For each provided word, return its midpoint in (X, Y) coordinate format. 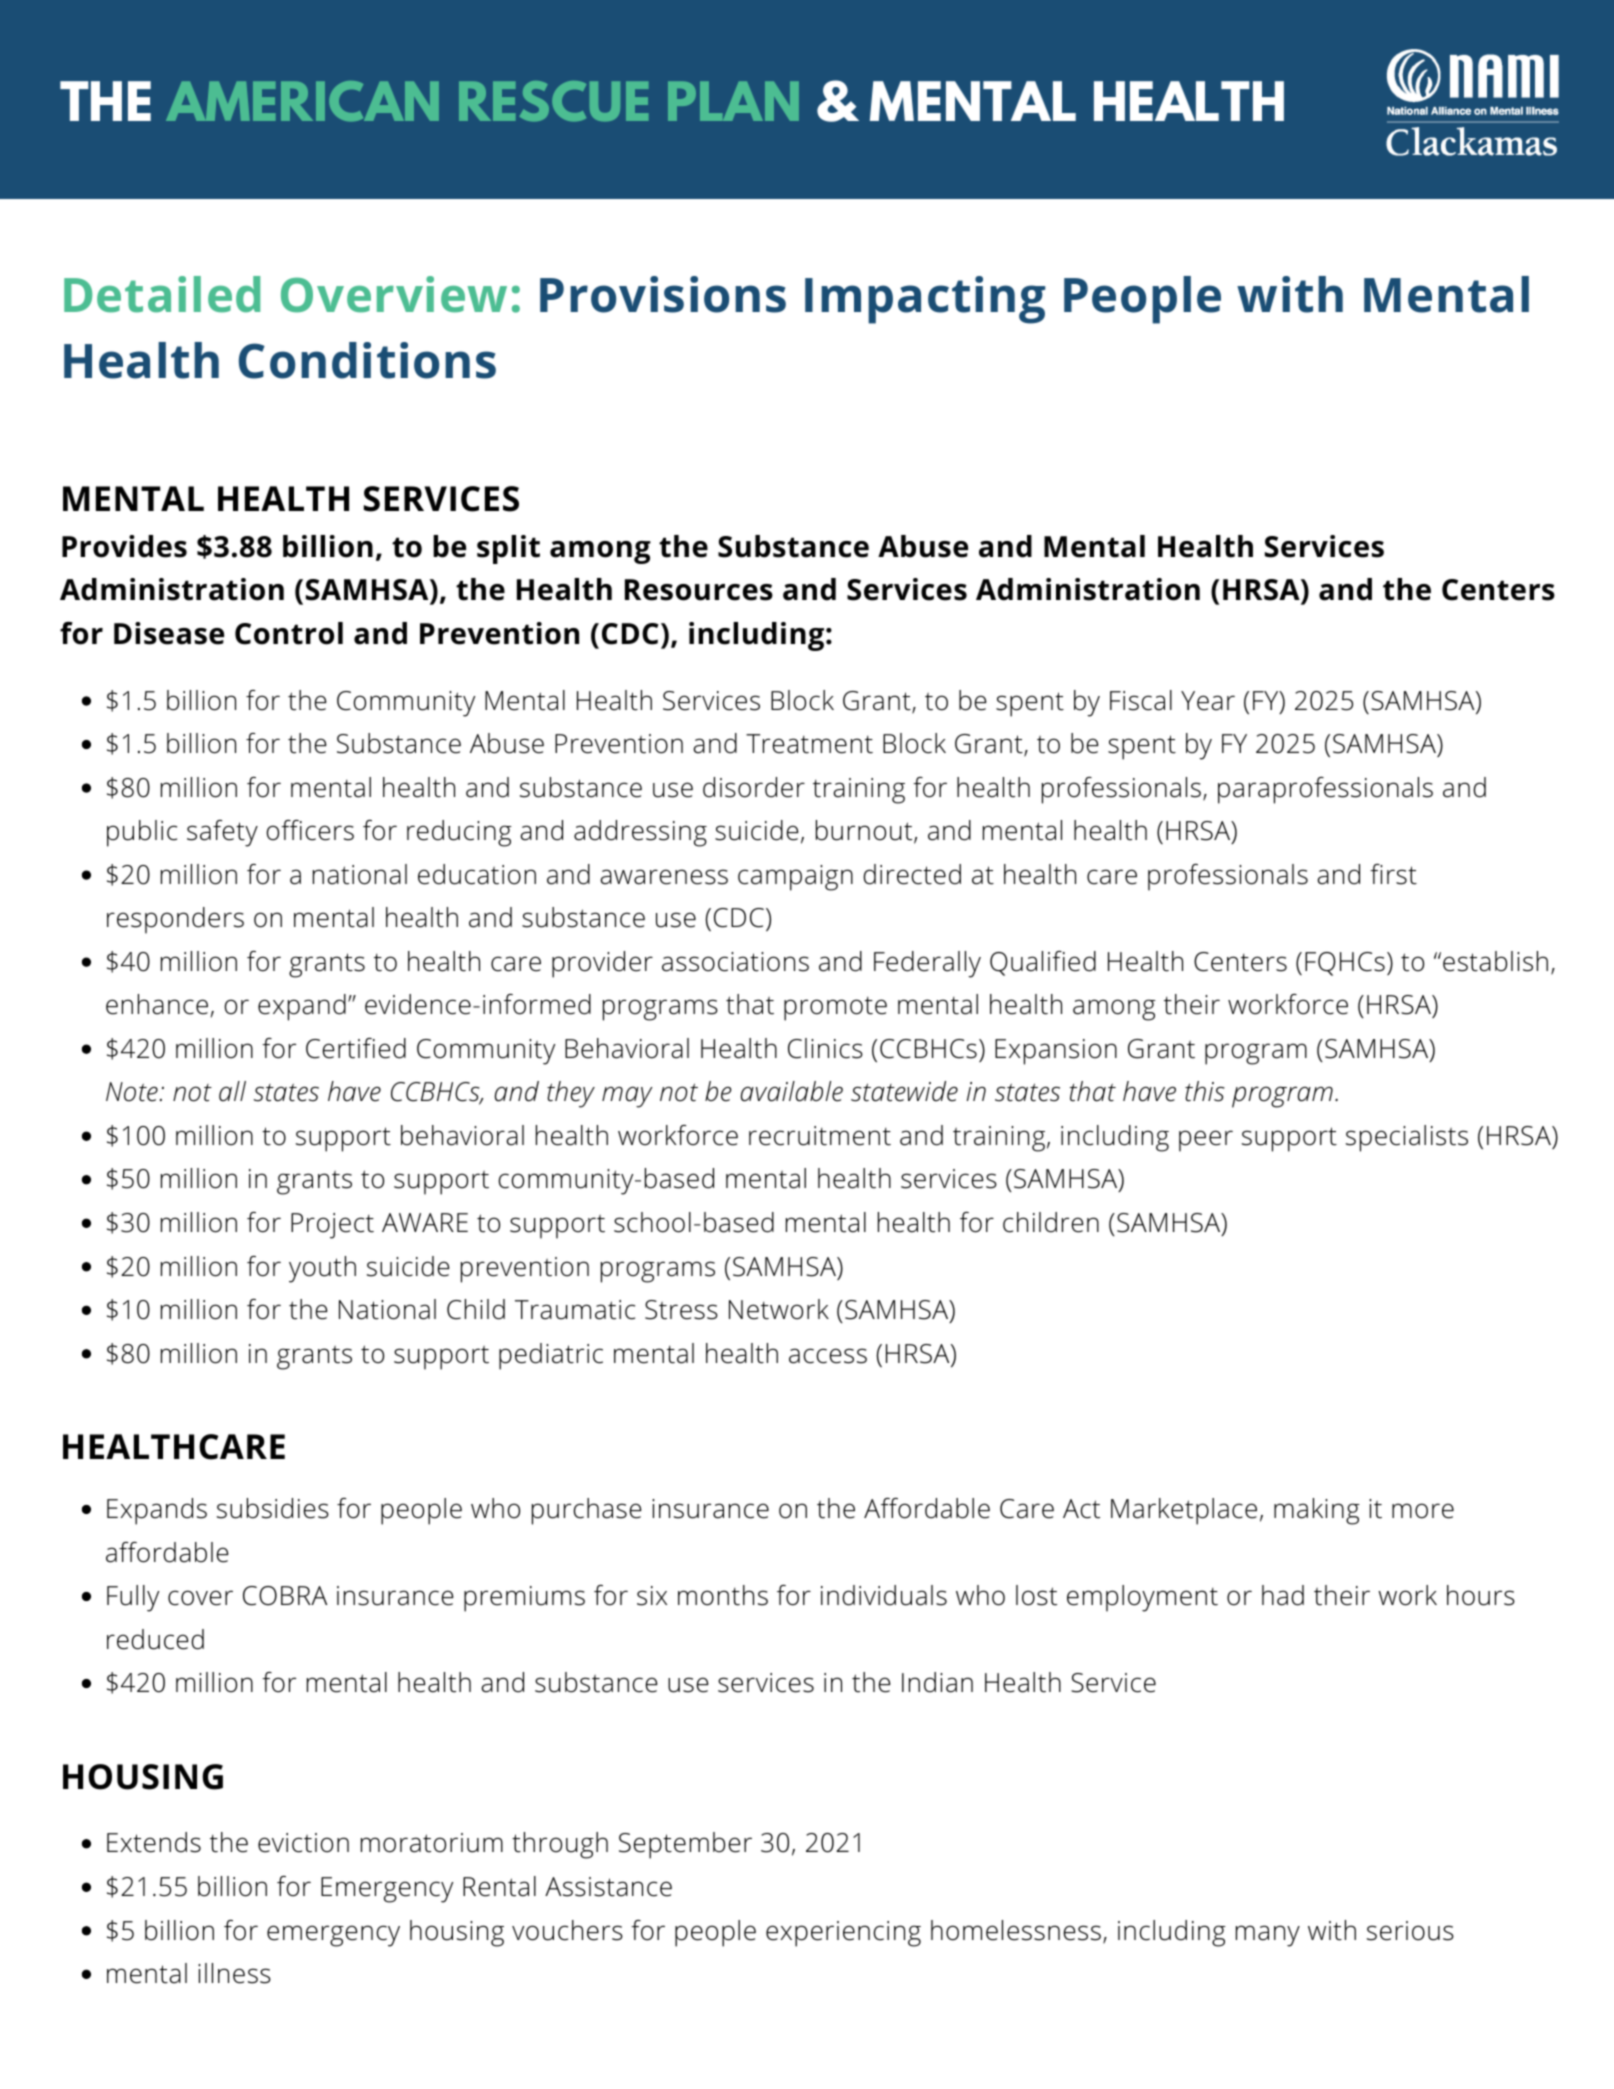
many (1268, 1936)
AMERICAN (302, 101)
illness (234, 1973)
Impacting (925, 300)
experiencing (843, 1934)
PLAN (733, 101)
